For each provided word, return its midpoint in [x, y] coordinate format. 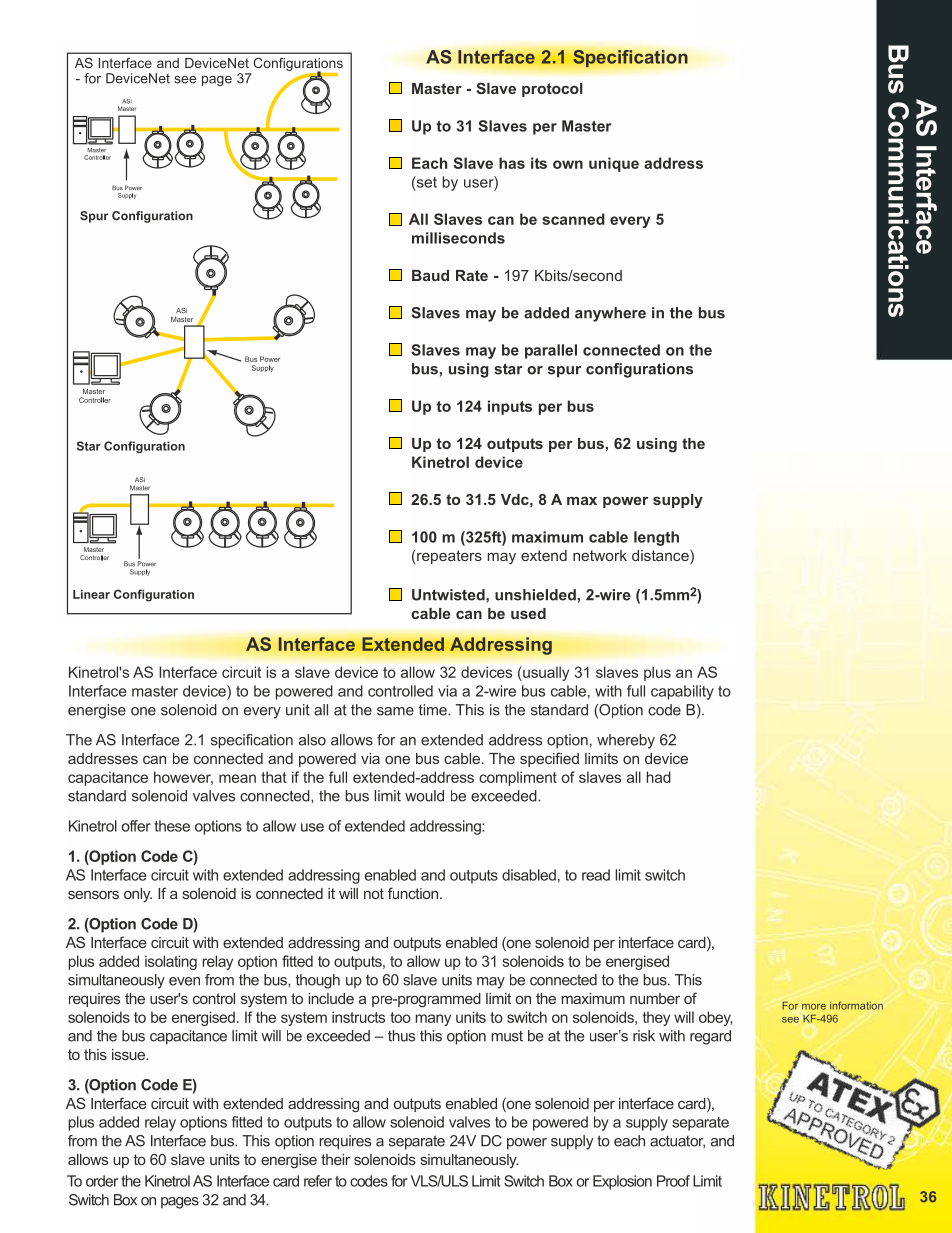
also [312, 740]
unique [614, 164]
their [335, 1159]
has [512, 163]
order [102, 1181]
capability [682, 692]
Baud [430, 275]
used [528, 613]
